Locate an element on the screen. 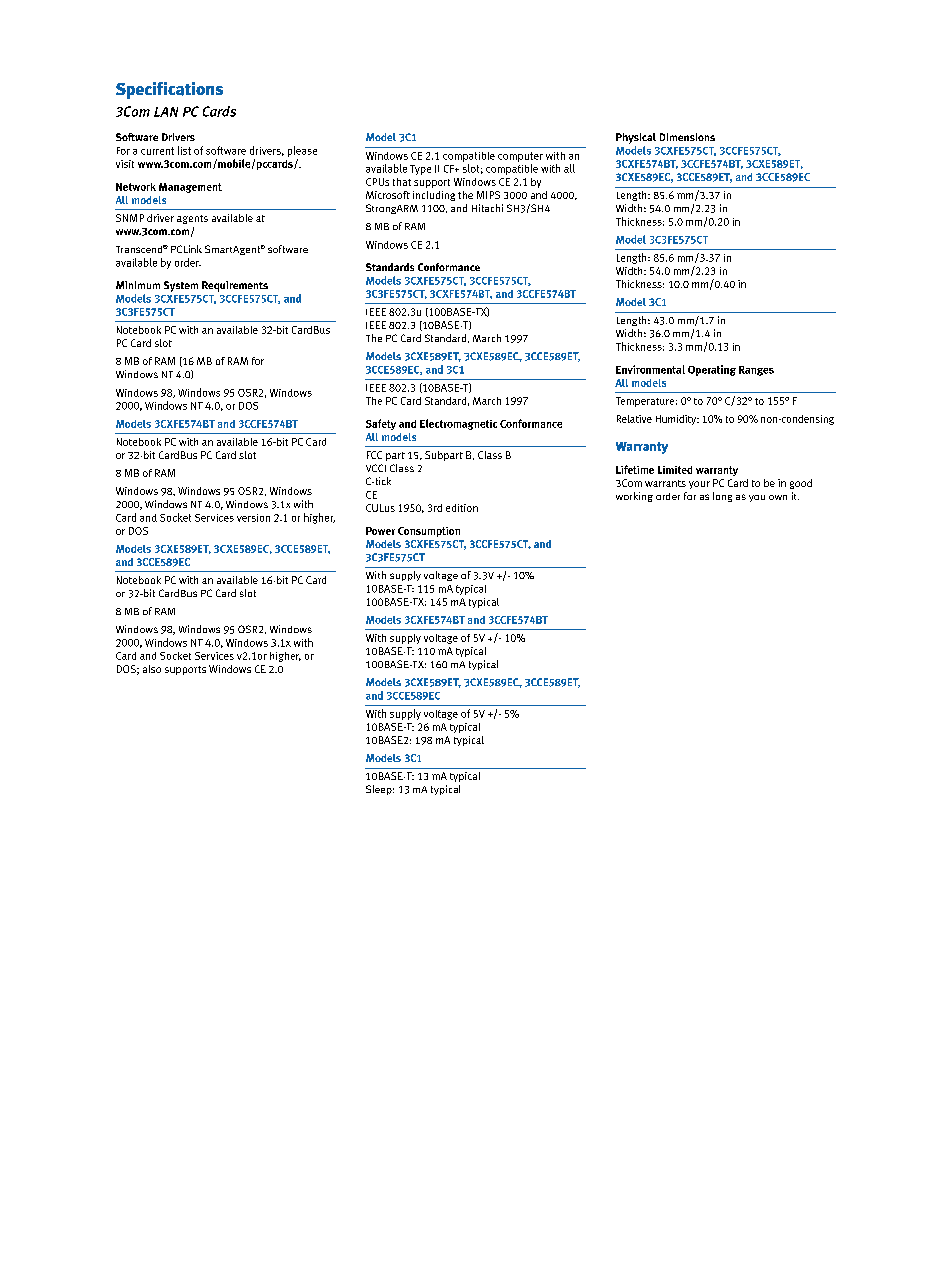  Hitachi is located at coordinates (487, 208).
